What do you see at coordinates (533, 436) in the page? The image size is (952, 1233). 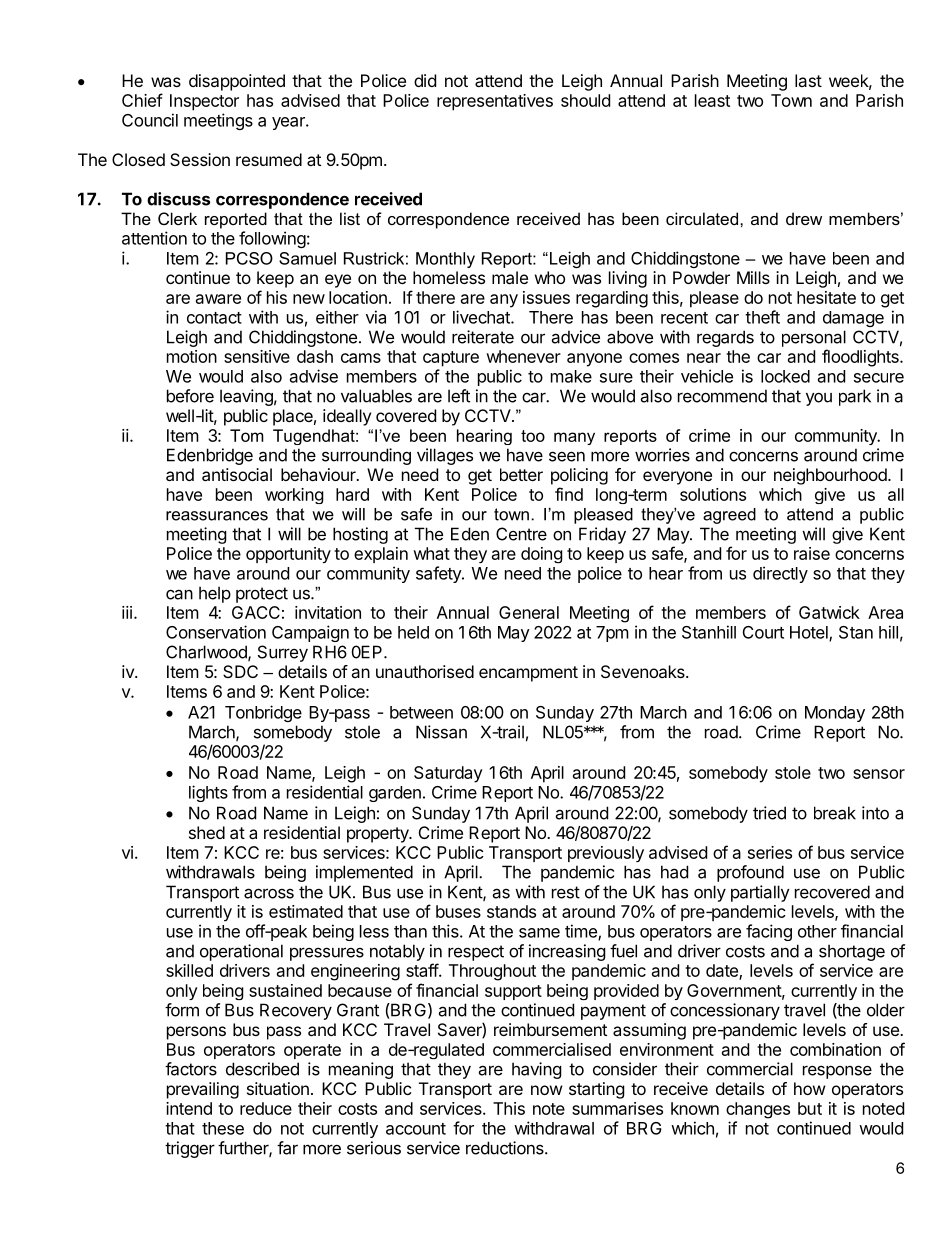 I see `too` at bounding box center [533, 436].
